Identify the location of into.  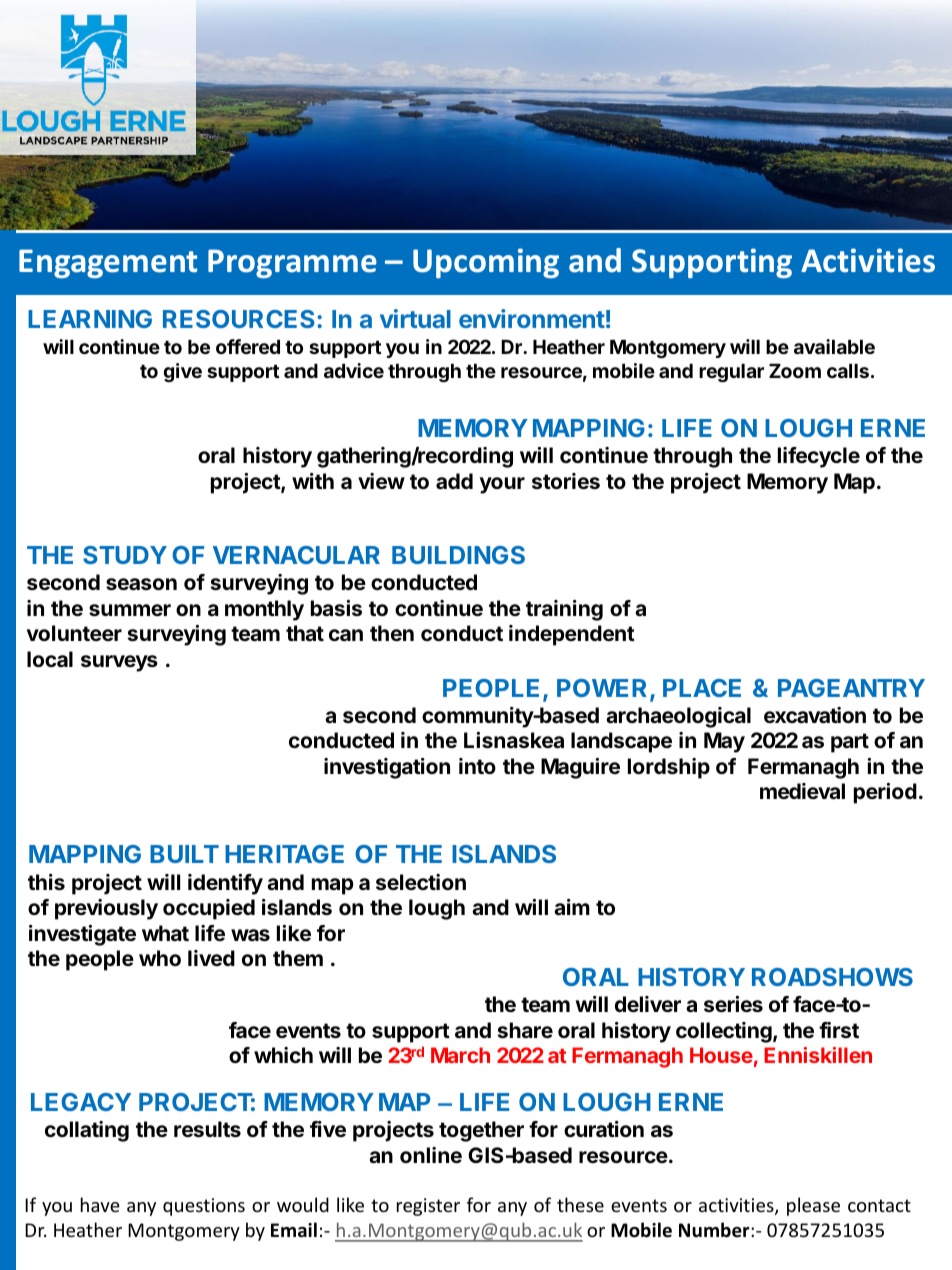
(477, 766).
